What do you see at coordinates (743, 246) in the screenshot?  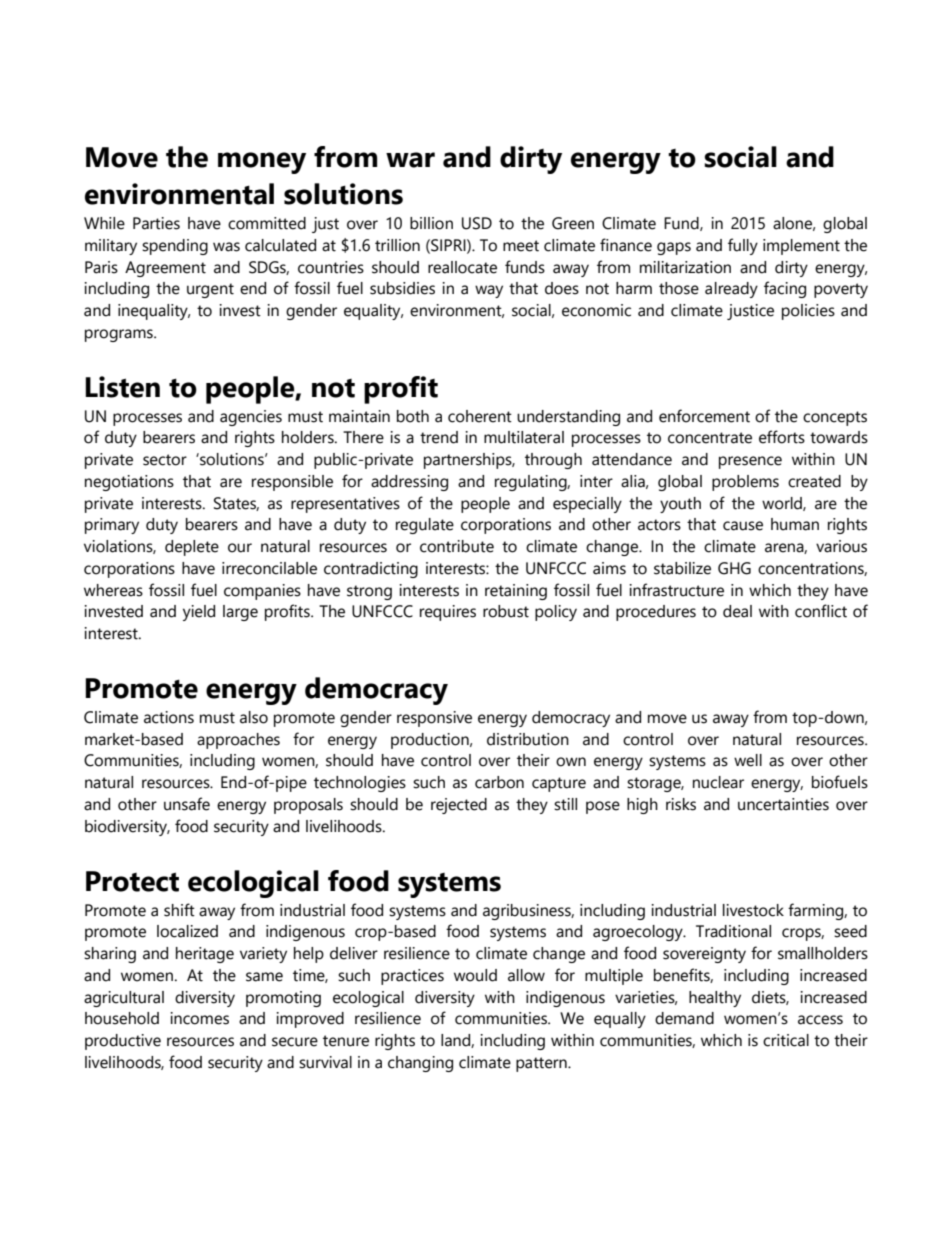 I see `fully` at bounding box center [743, 246].
